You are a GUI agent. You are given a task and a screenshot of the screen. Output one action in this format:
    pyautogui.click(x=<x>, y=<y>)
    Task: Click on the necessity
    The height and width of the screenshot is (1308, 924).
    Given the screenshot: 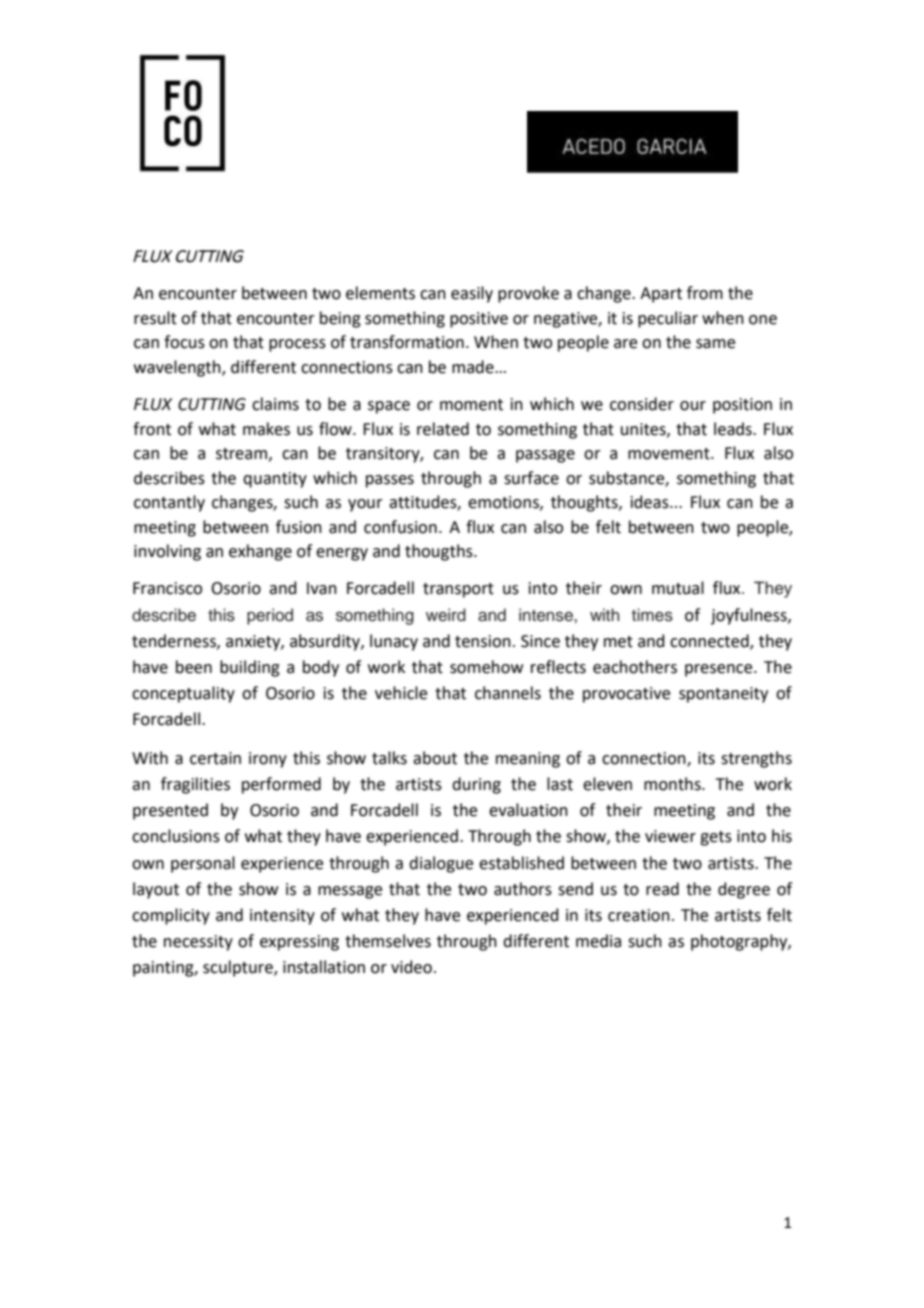 What is the action you would take?
    pyautogui.click(x=198, y=943)
